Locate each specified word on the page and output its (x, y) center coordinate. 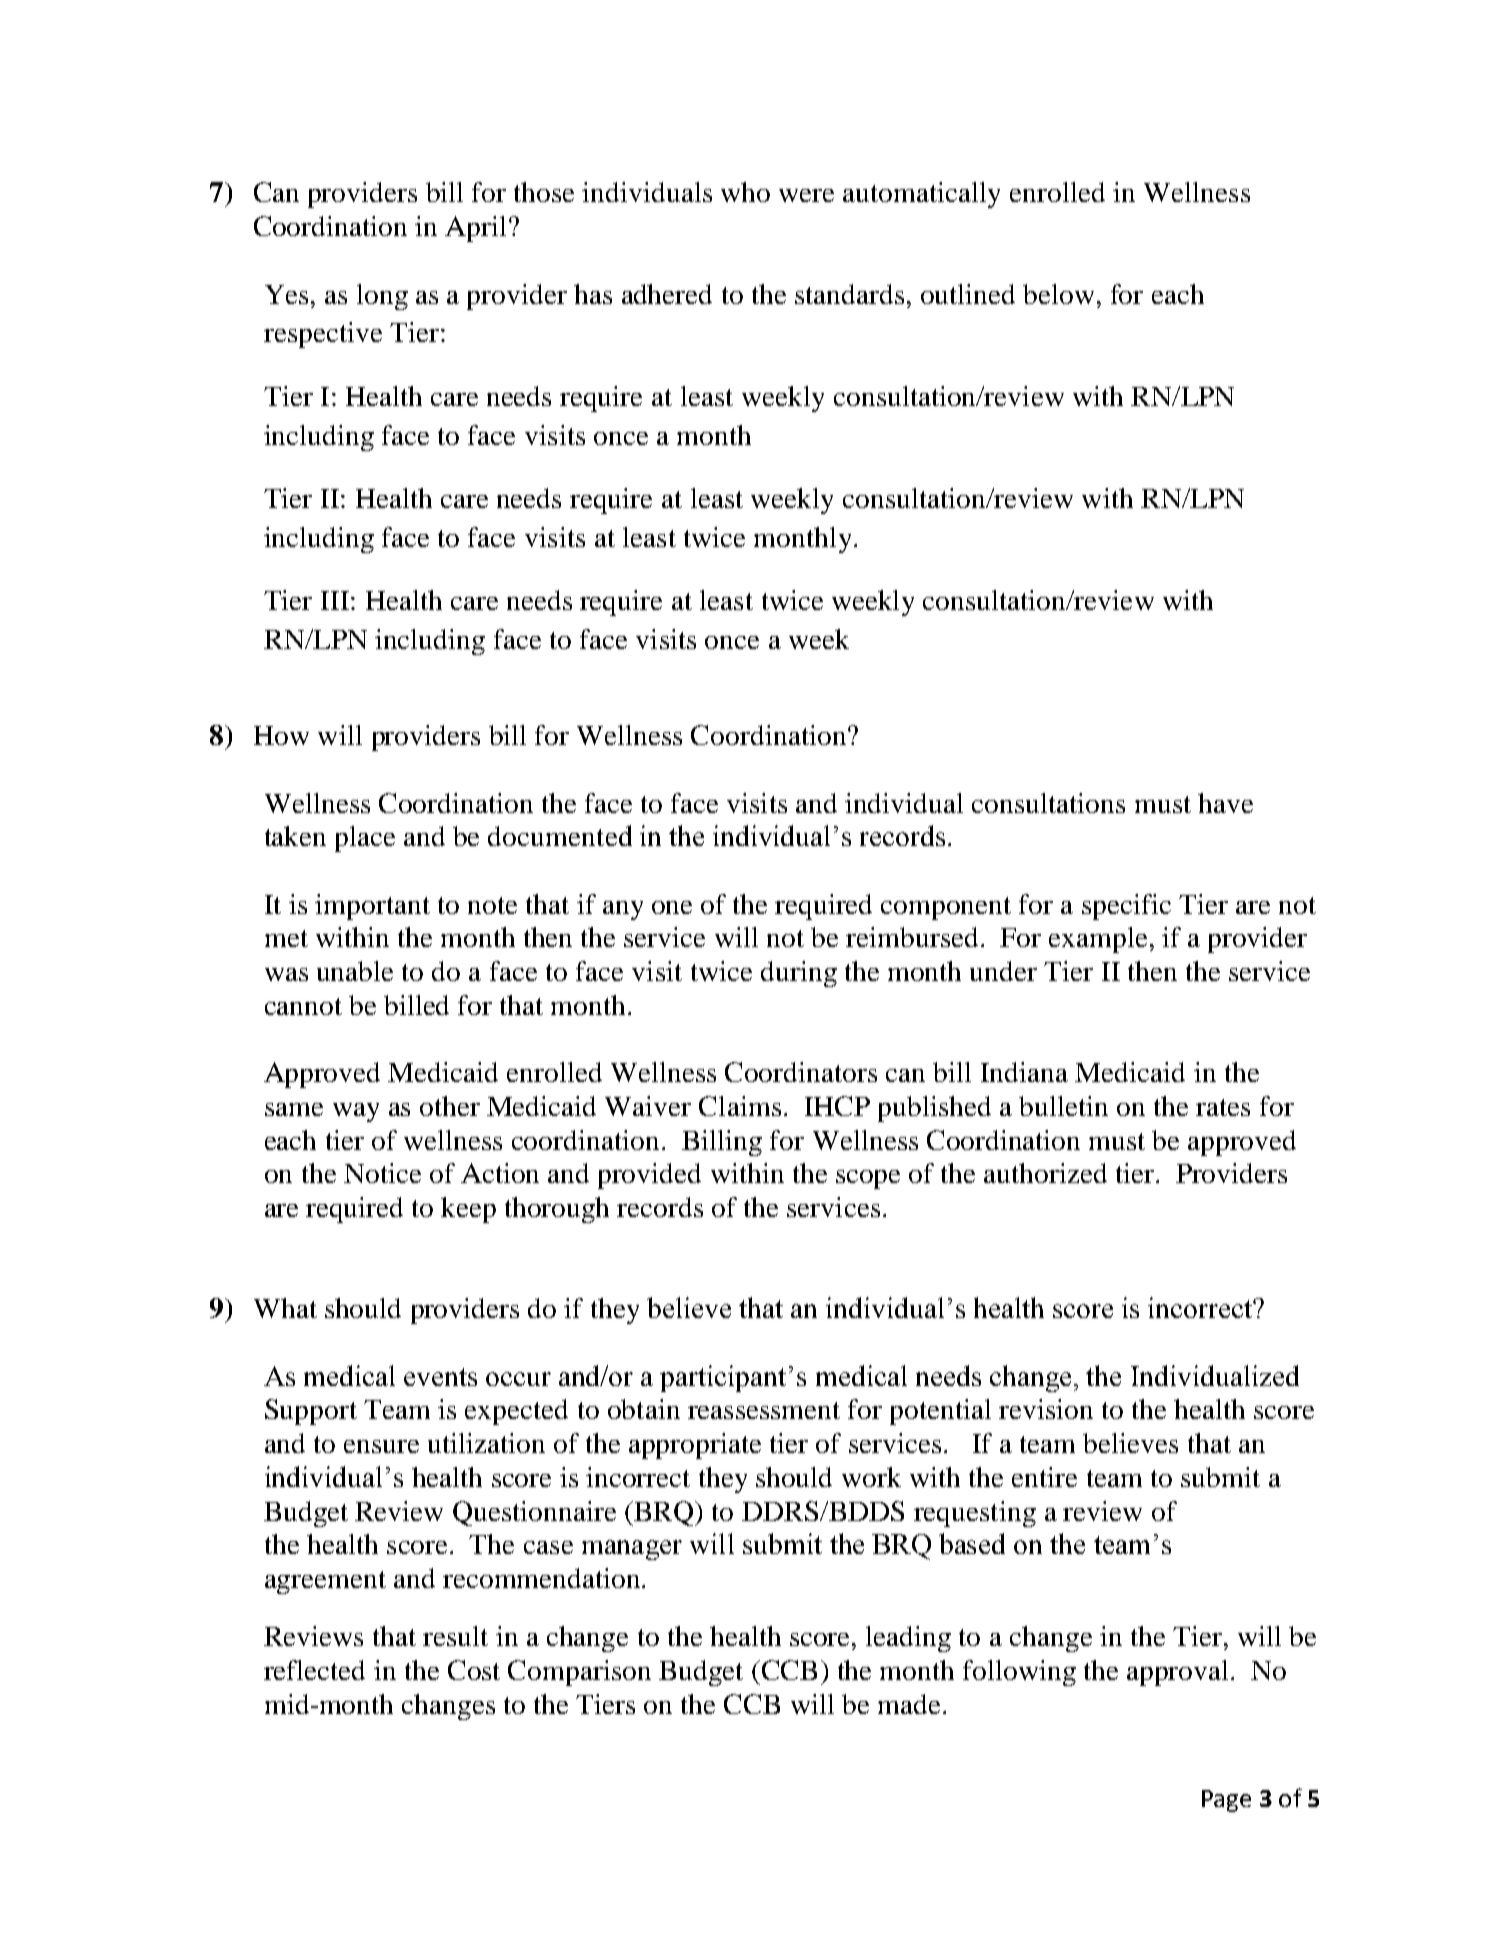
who (745, 192)
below (1058, 294)
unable (355, 971)
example (1098, 940)
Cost (474, 1670)
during (799, 974)
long (382, 297)
